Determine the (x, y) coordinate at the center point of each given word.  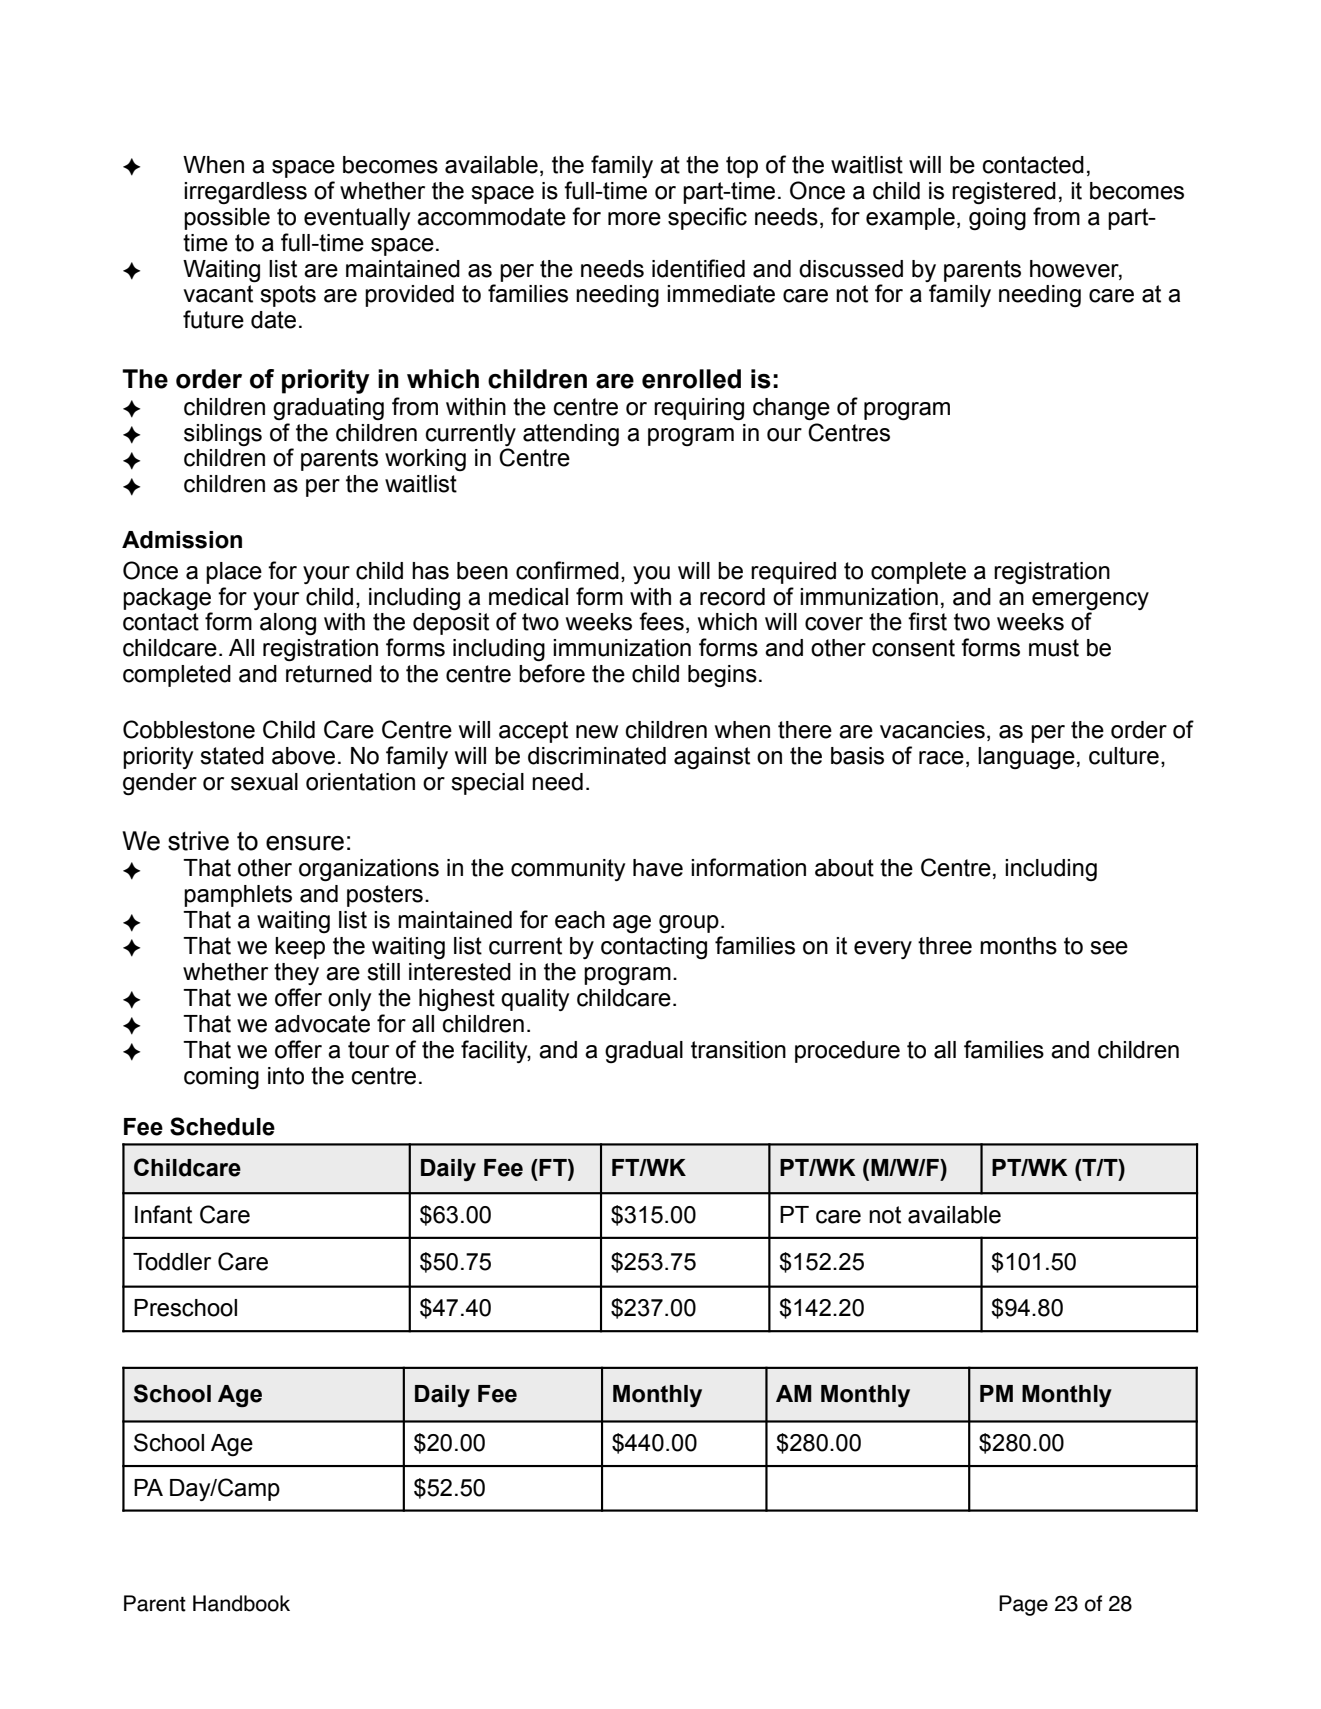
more (634, 219)
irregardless (245, 193)
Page (1023, 1605)
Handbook (241, 1603)
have (658, 868)
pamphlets (238, 896)
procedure (847, 1052)
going (997, 219)
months (1018, 946)
